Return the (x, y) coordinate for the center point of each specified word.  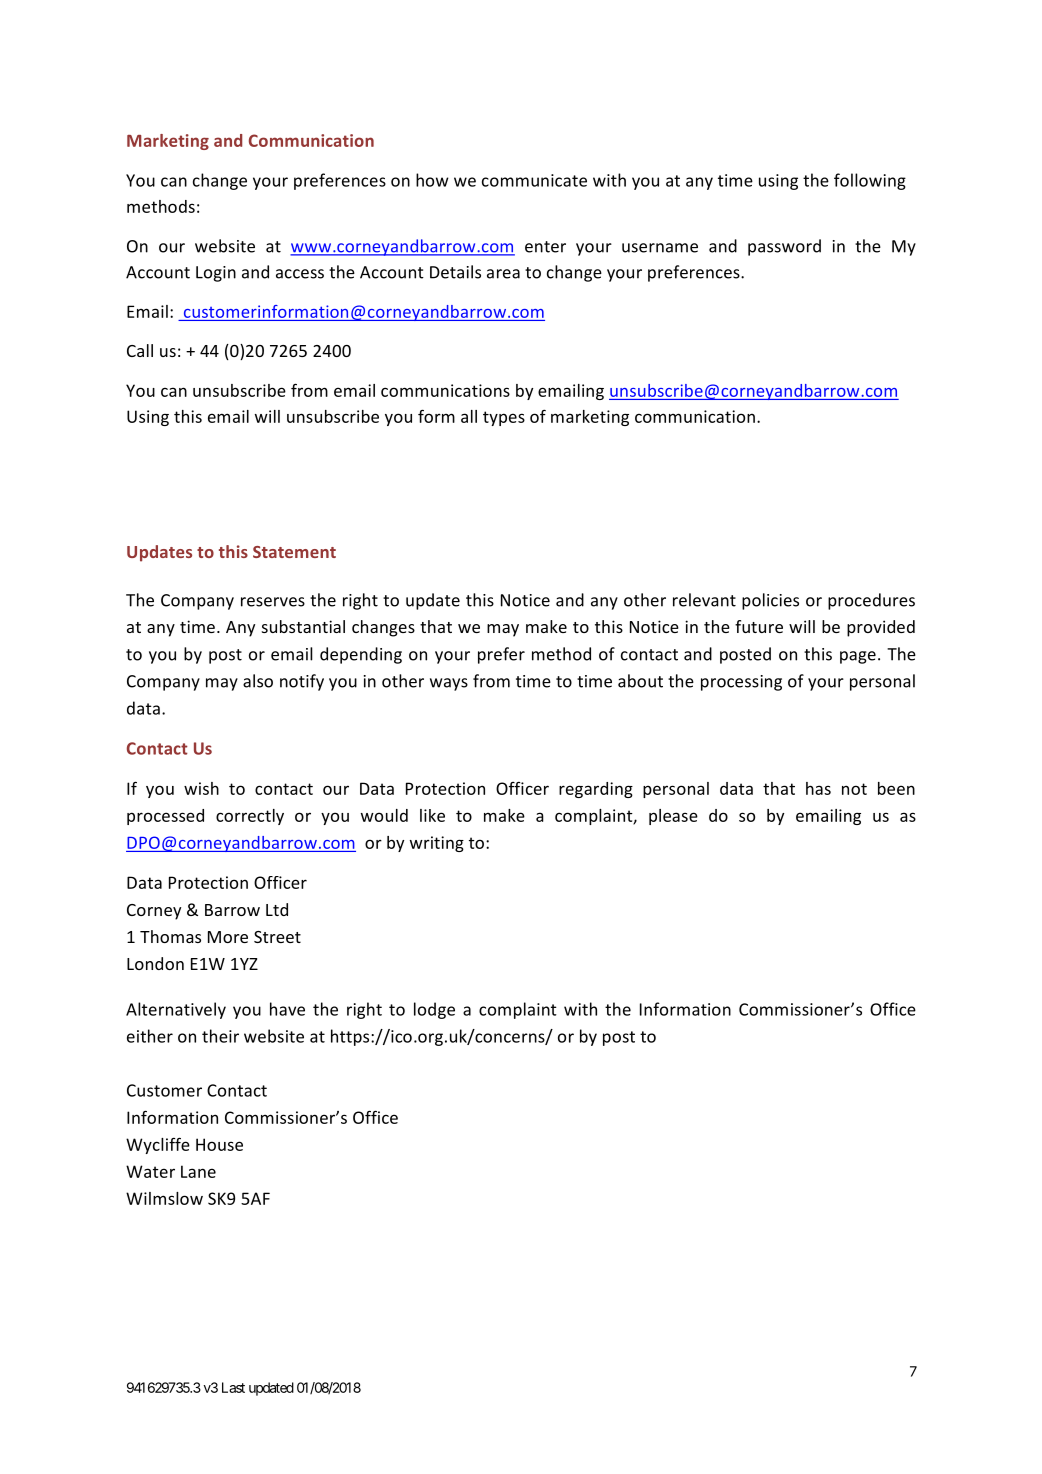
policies (770, 601)
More (228, 937)
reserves (273, 602)
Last (233, 1387)
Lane (198, 1171)
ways (449, 684)
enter (545, 247)
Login (216, 274)
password (784, 247)
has (818, 788)
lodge (434, 1010)
